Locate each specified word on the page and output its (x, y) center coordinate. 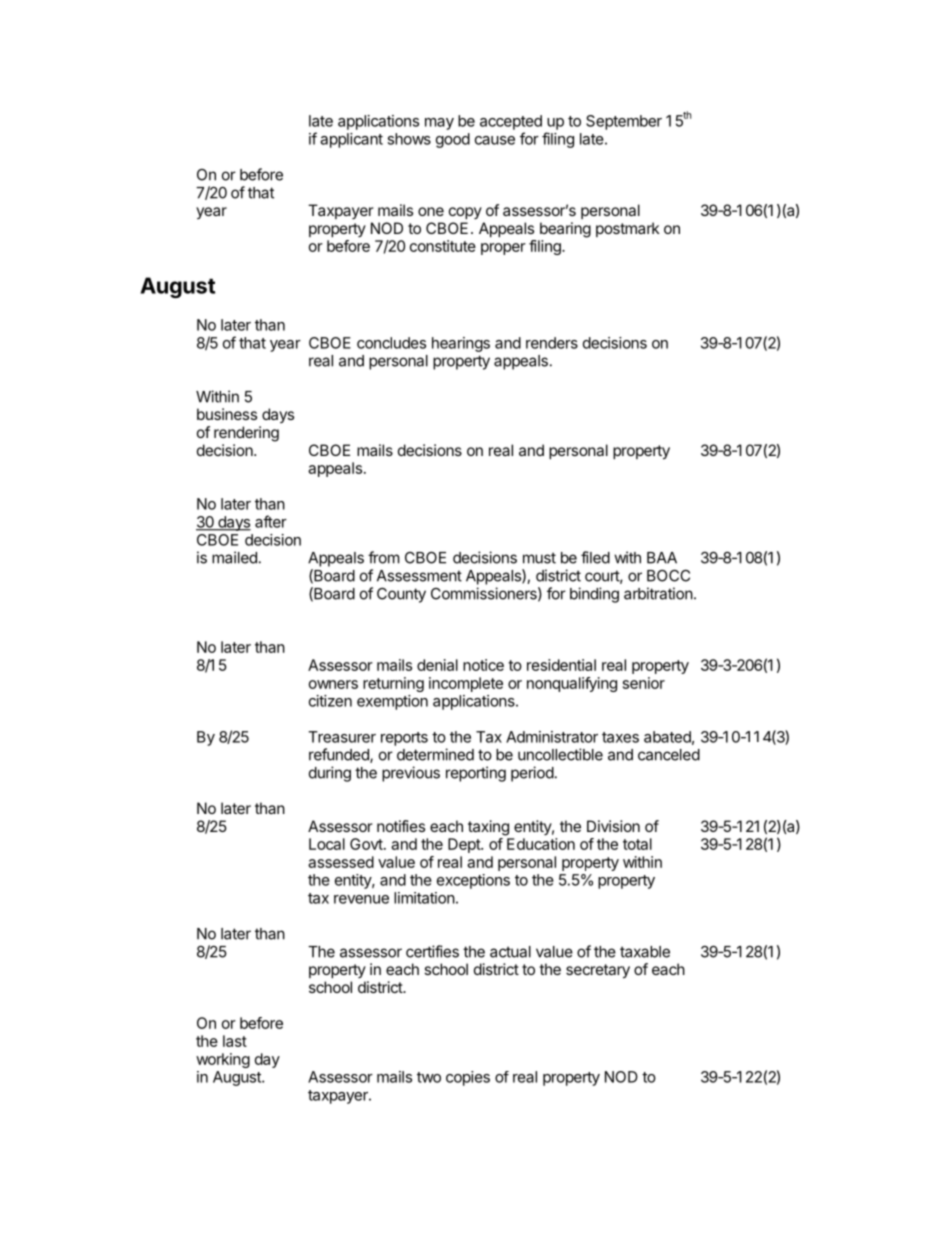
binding (594, 595)
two (429, 1077)
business (227, 414)
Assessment (419, 576)
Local (327, 844)
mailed (234, 557)
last (235, 1041)
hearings (461, 344)
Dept (465, 845)
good (453, 140)
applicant (351, 140)
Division (613, 826)
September (624, 122)
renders (552, 343)
